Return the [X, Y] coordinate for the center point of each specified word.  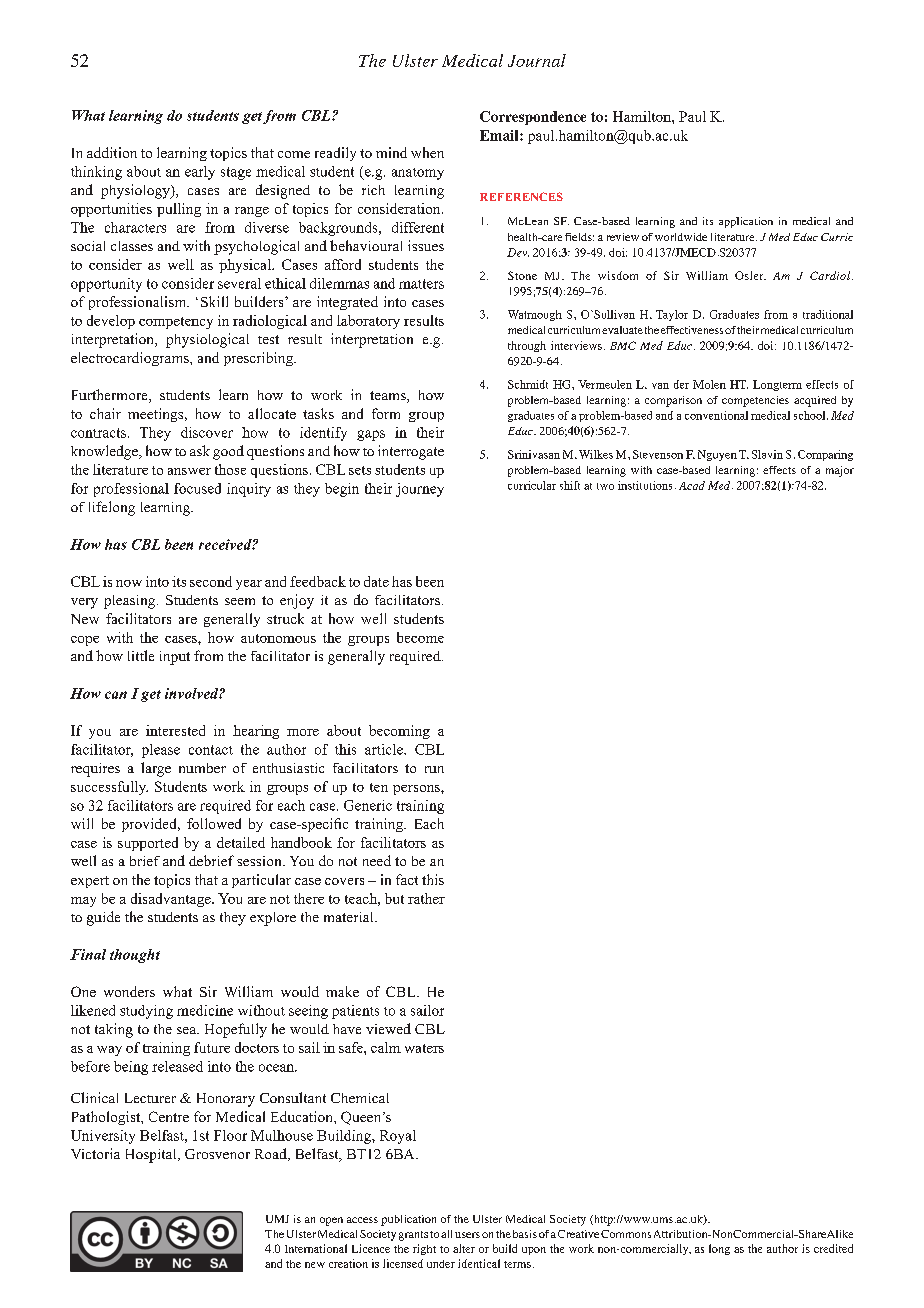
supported [148, 844]
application [746, 222]
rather [426, 898]
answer [189, 471]
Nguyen [717, 455]
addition [112, 152]
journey [420, 490]
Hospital [152, 1156]
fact [407, 879]
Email [500, 135]
